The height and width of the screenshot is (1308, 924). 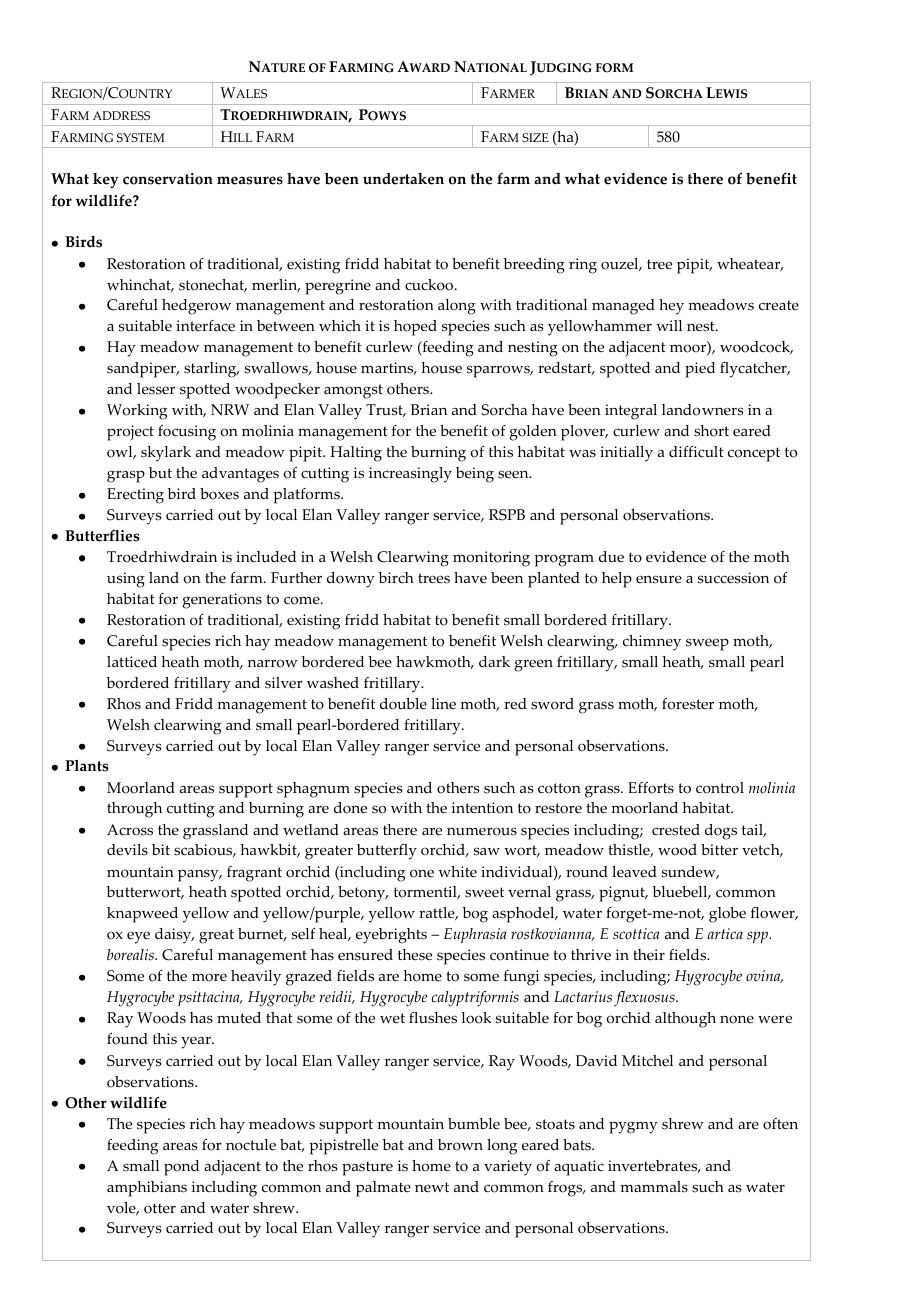 I want to click on pond, so click(x=181, y=1168).
